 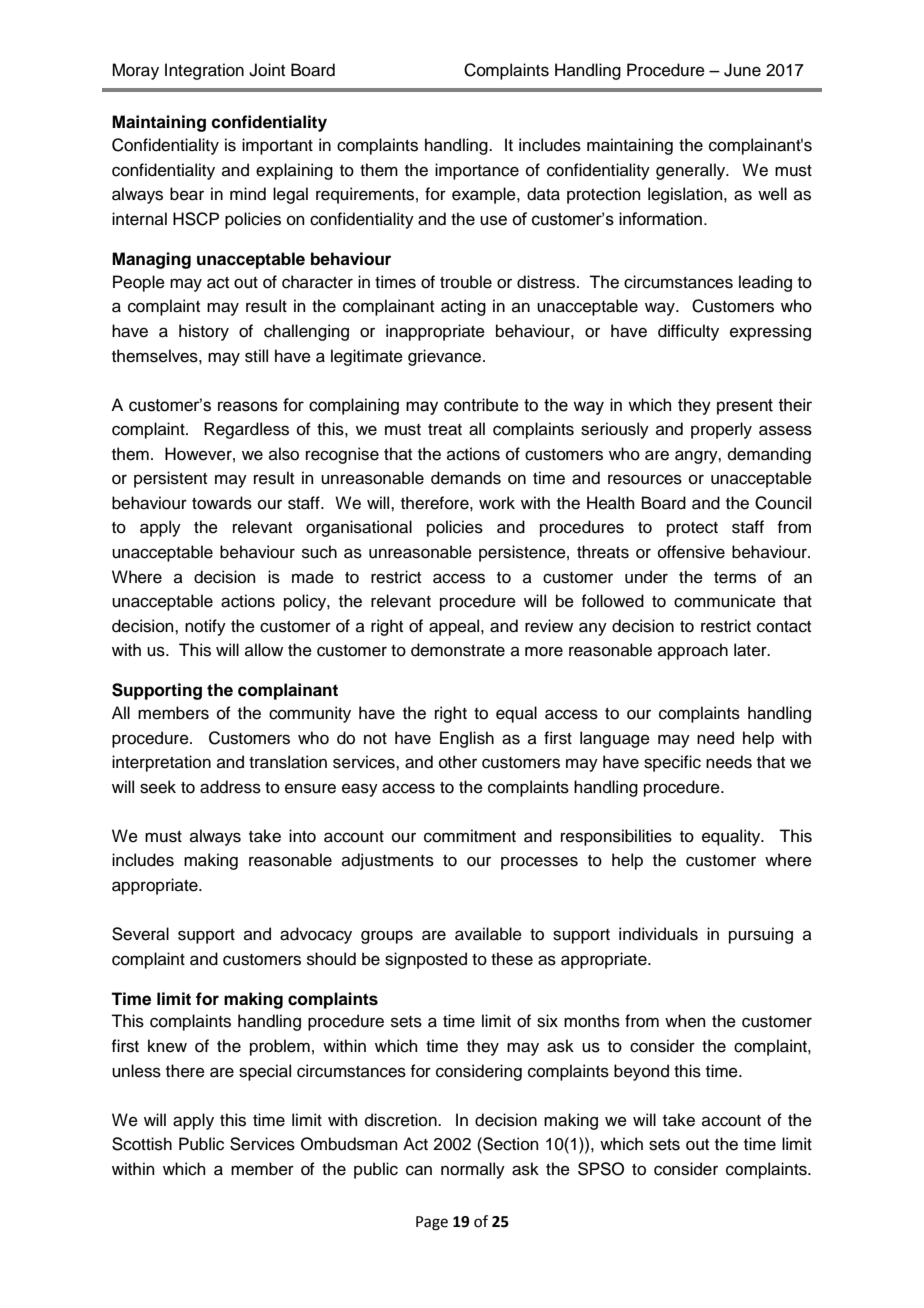 What do you see at coordinates (142, 1144) in the screenshot?
I see `Scottish` at bounding box center [142, 1144].
